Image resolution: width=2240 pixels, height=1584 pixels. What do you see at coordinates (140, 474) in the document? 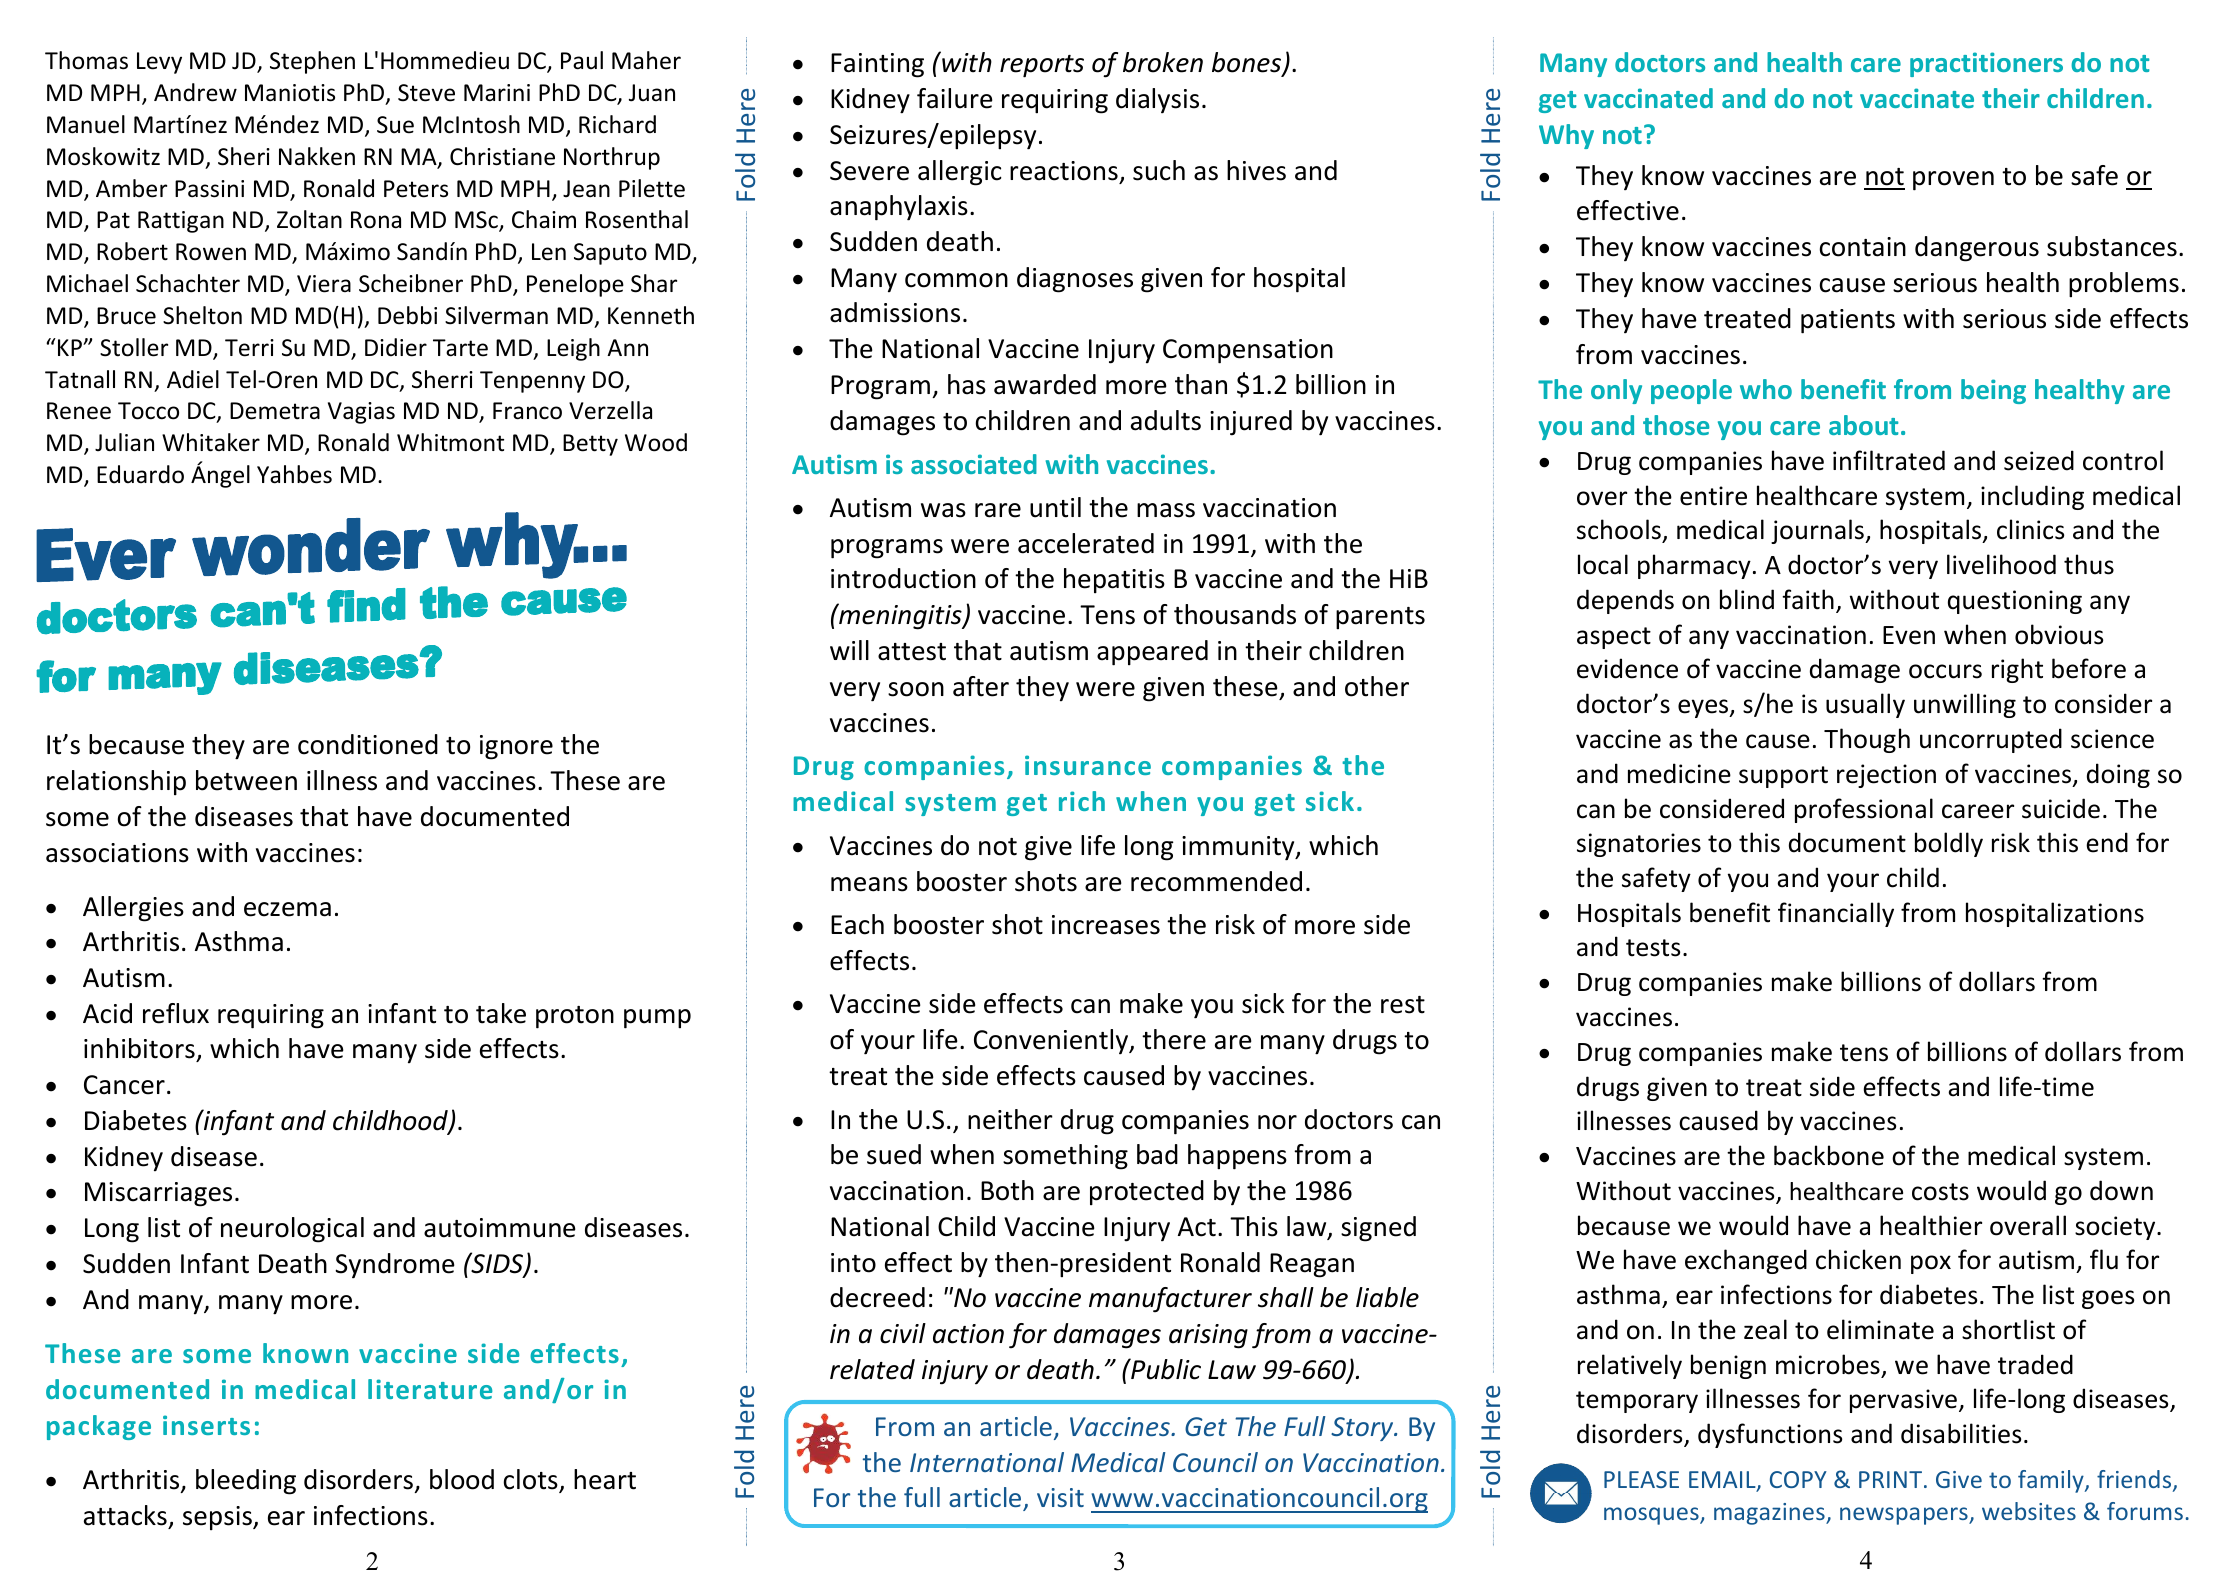
I see `Eduardo` at bounding box center [140, 474].
